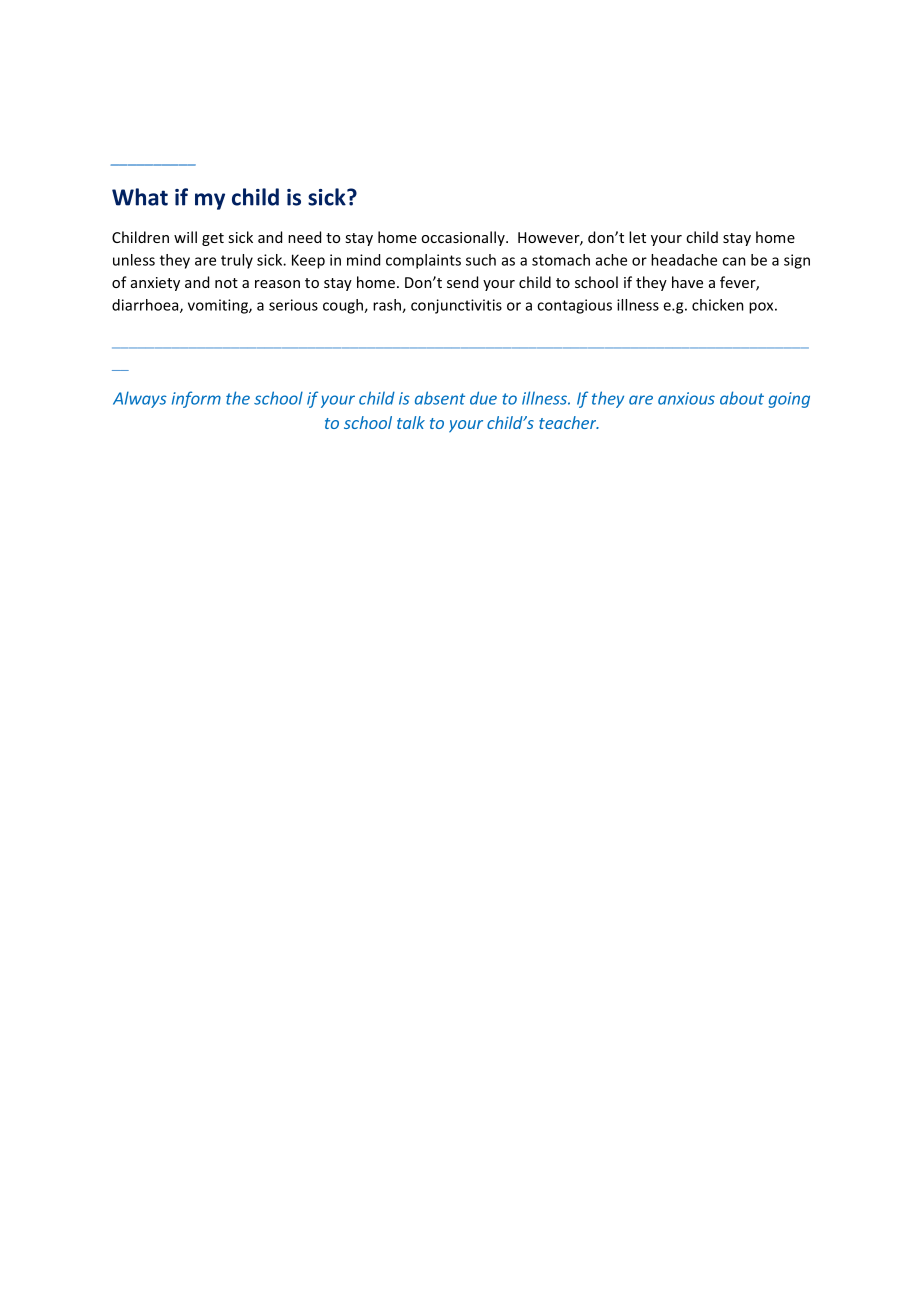  Describe the element at coordinates (146, 306) in the screenshot. I see `diarrhoea` at that location.
